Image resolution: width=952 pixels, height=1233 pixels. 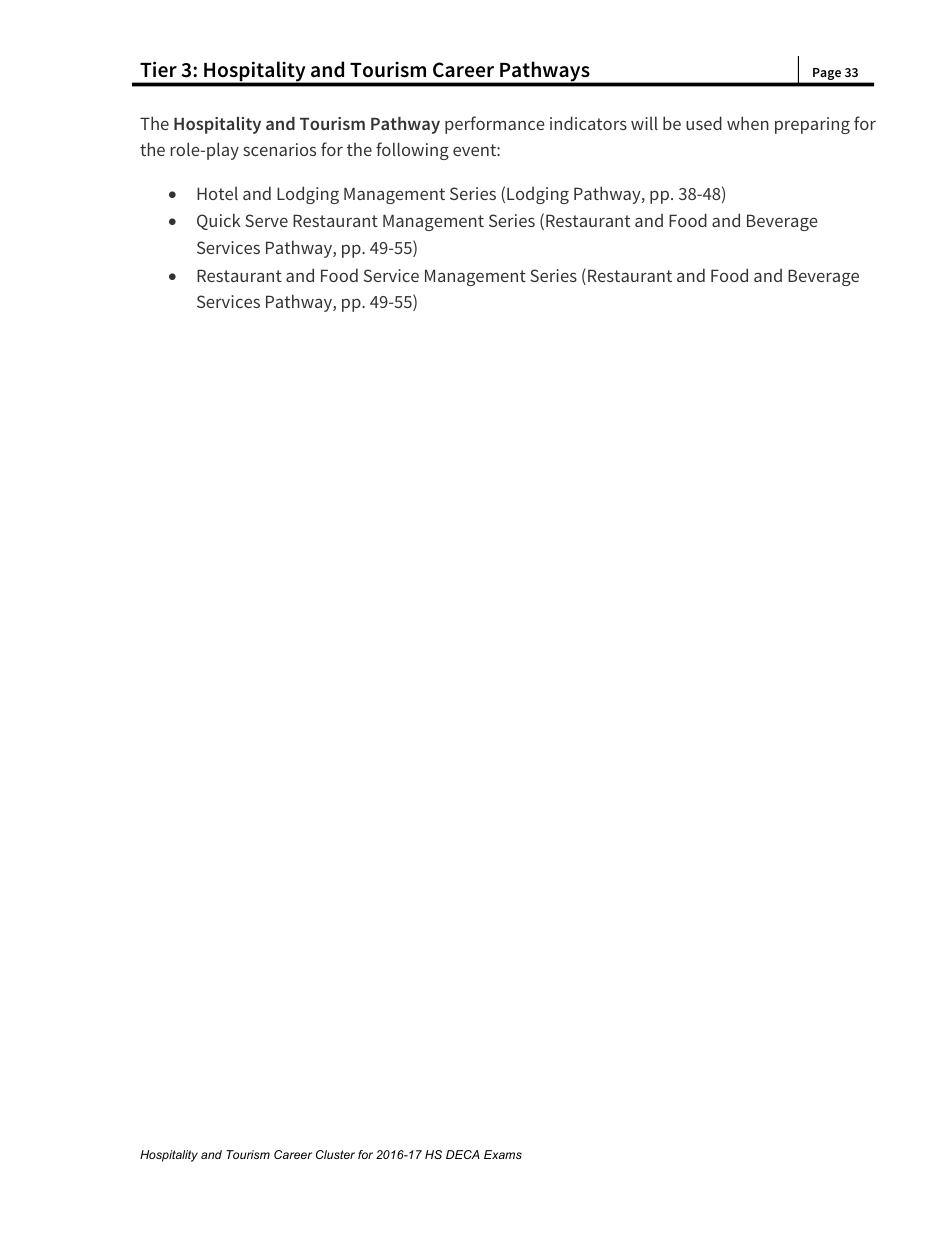 What do you see at coordinates (494, 125) in the screenshot?
I see `performance` at bounding box center [494, 125].
